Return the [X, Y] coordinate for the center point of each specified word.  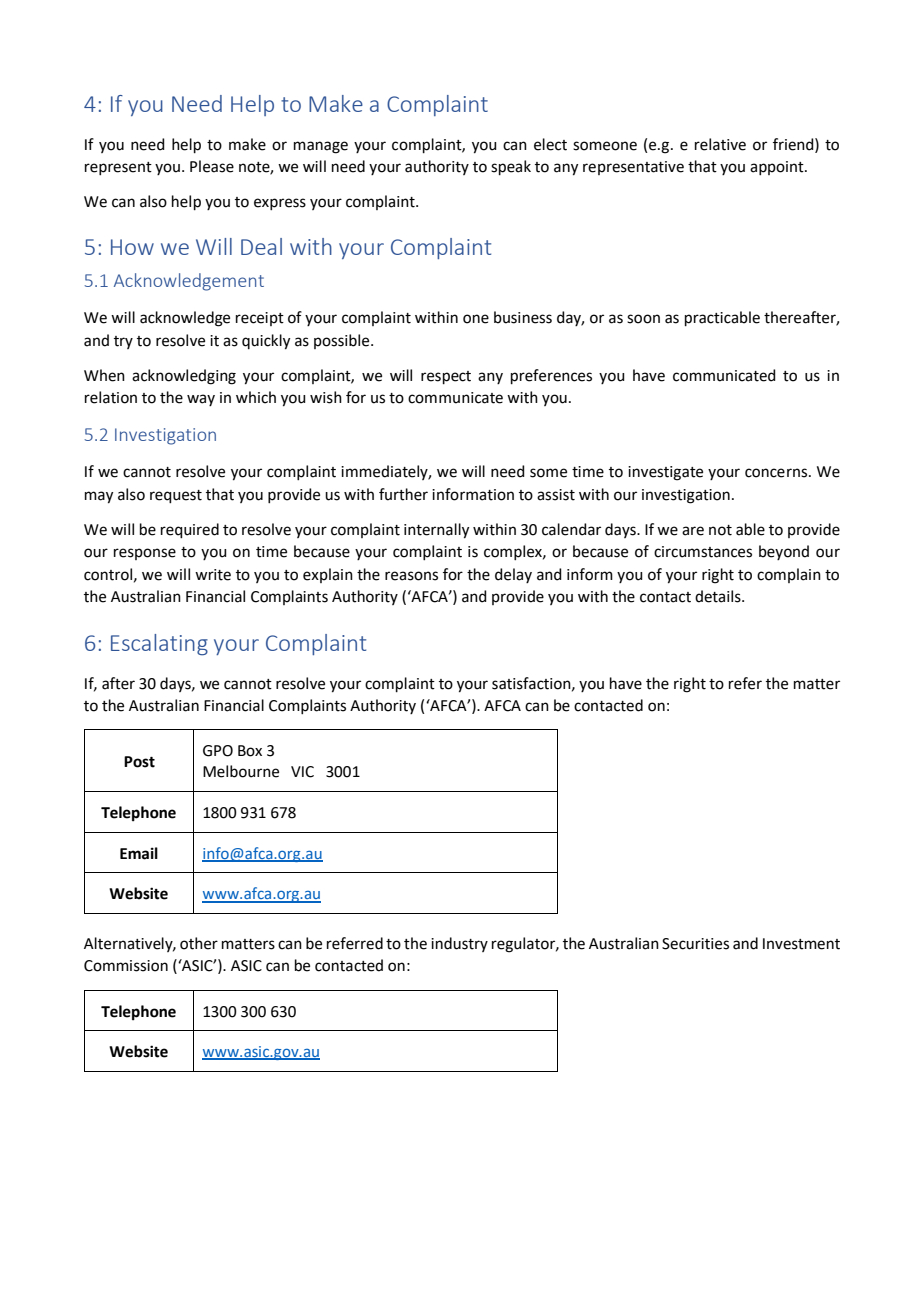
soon [643, 319]
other [199, 943]
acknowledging [184, 377]
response [145, 554]
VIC [302, 772]
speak [511, 167]
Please [212, 166]
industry [459, 944]
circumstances [703, 552]
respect [446, 377]
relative [720, 144]
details [719, 596]
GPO [218, 751]
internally [436, 531]
